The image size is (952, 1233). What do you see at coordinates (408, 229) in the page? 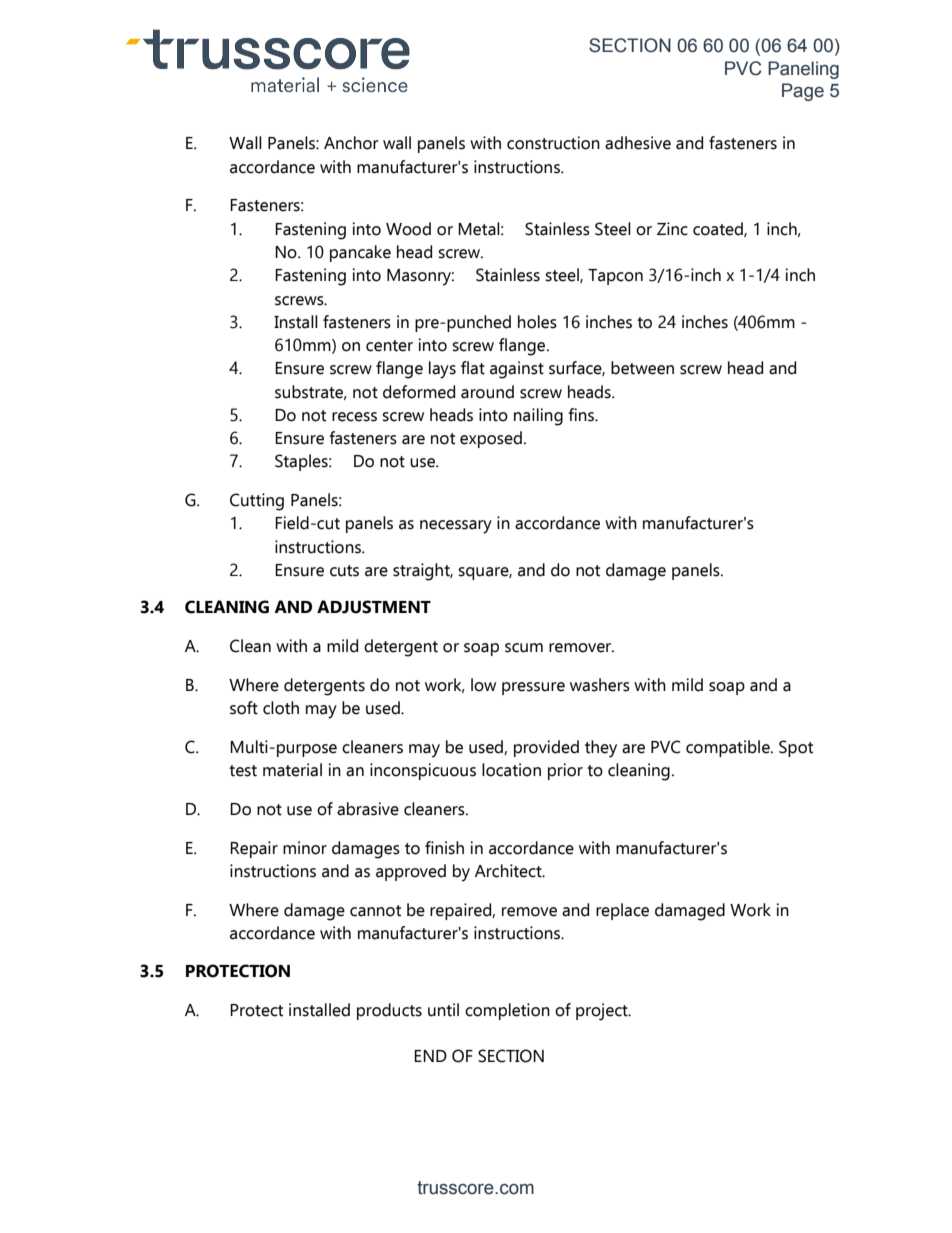
I see `Wood` at bounding box center [408, 229].
